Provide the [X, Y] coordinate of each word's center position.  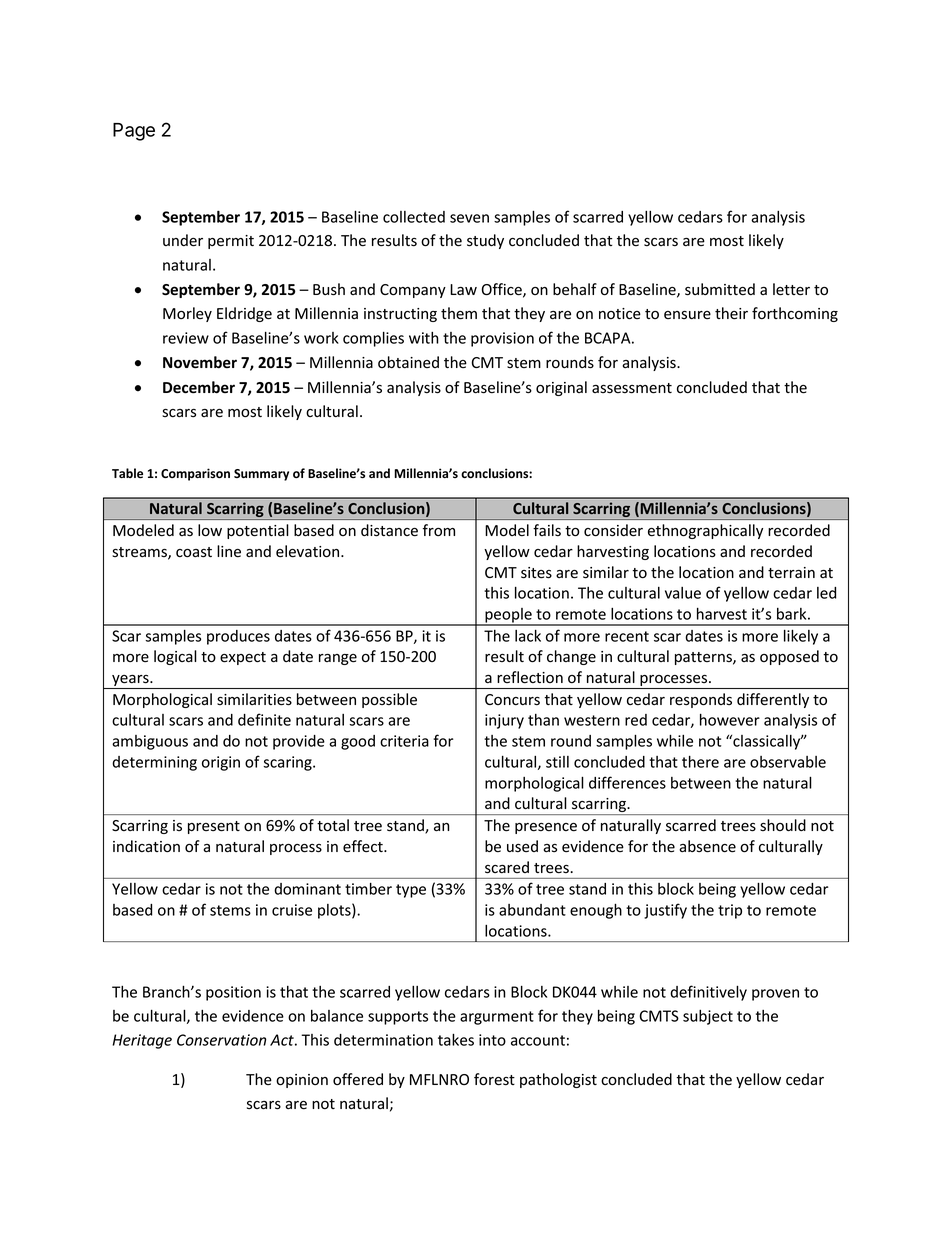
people [508, 616]
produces [238, 637]
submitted [720, 289]
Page [134, 132]
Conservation [221, 1040]
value [683, 593]
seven [469, 218]
